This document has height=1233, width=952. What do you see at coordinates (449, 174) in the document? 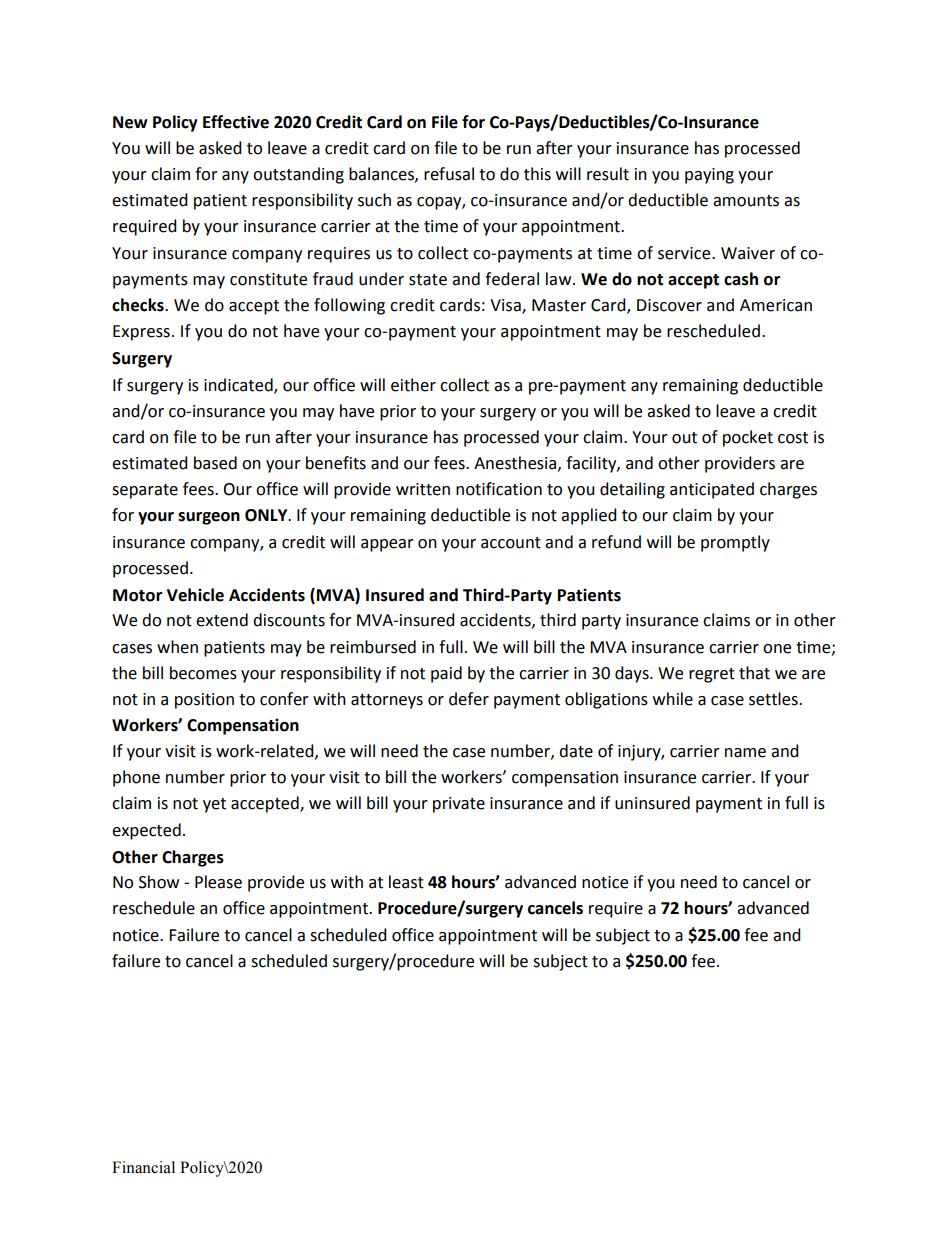
I see `refusal` at bounding box center [449, 174].
